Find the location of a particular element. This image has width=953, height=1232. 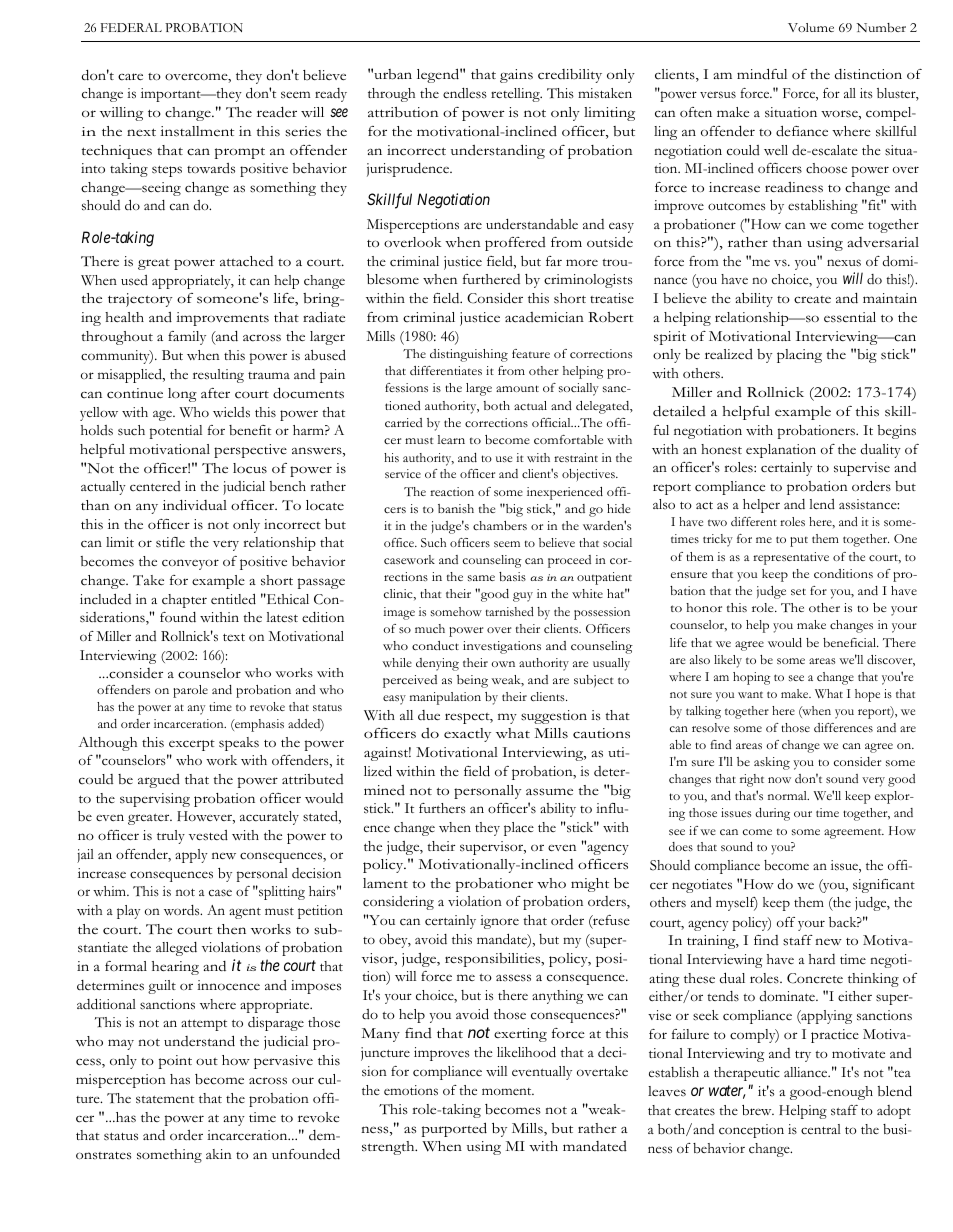

long is located at coordinates (182, 395).
